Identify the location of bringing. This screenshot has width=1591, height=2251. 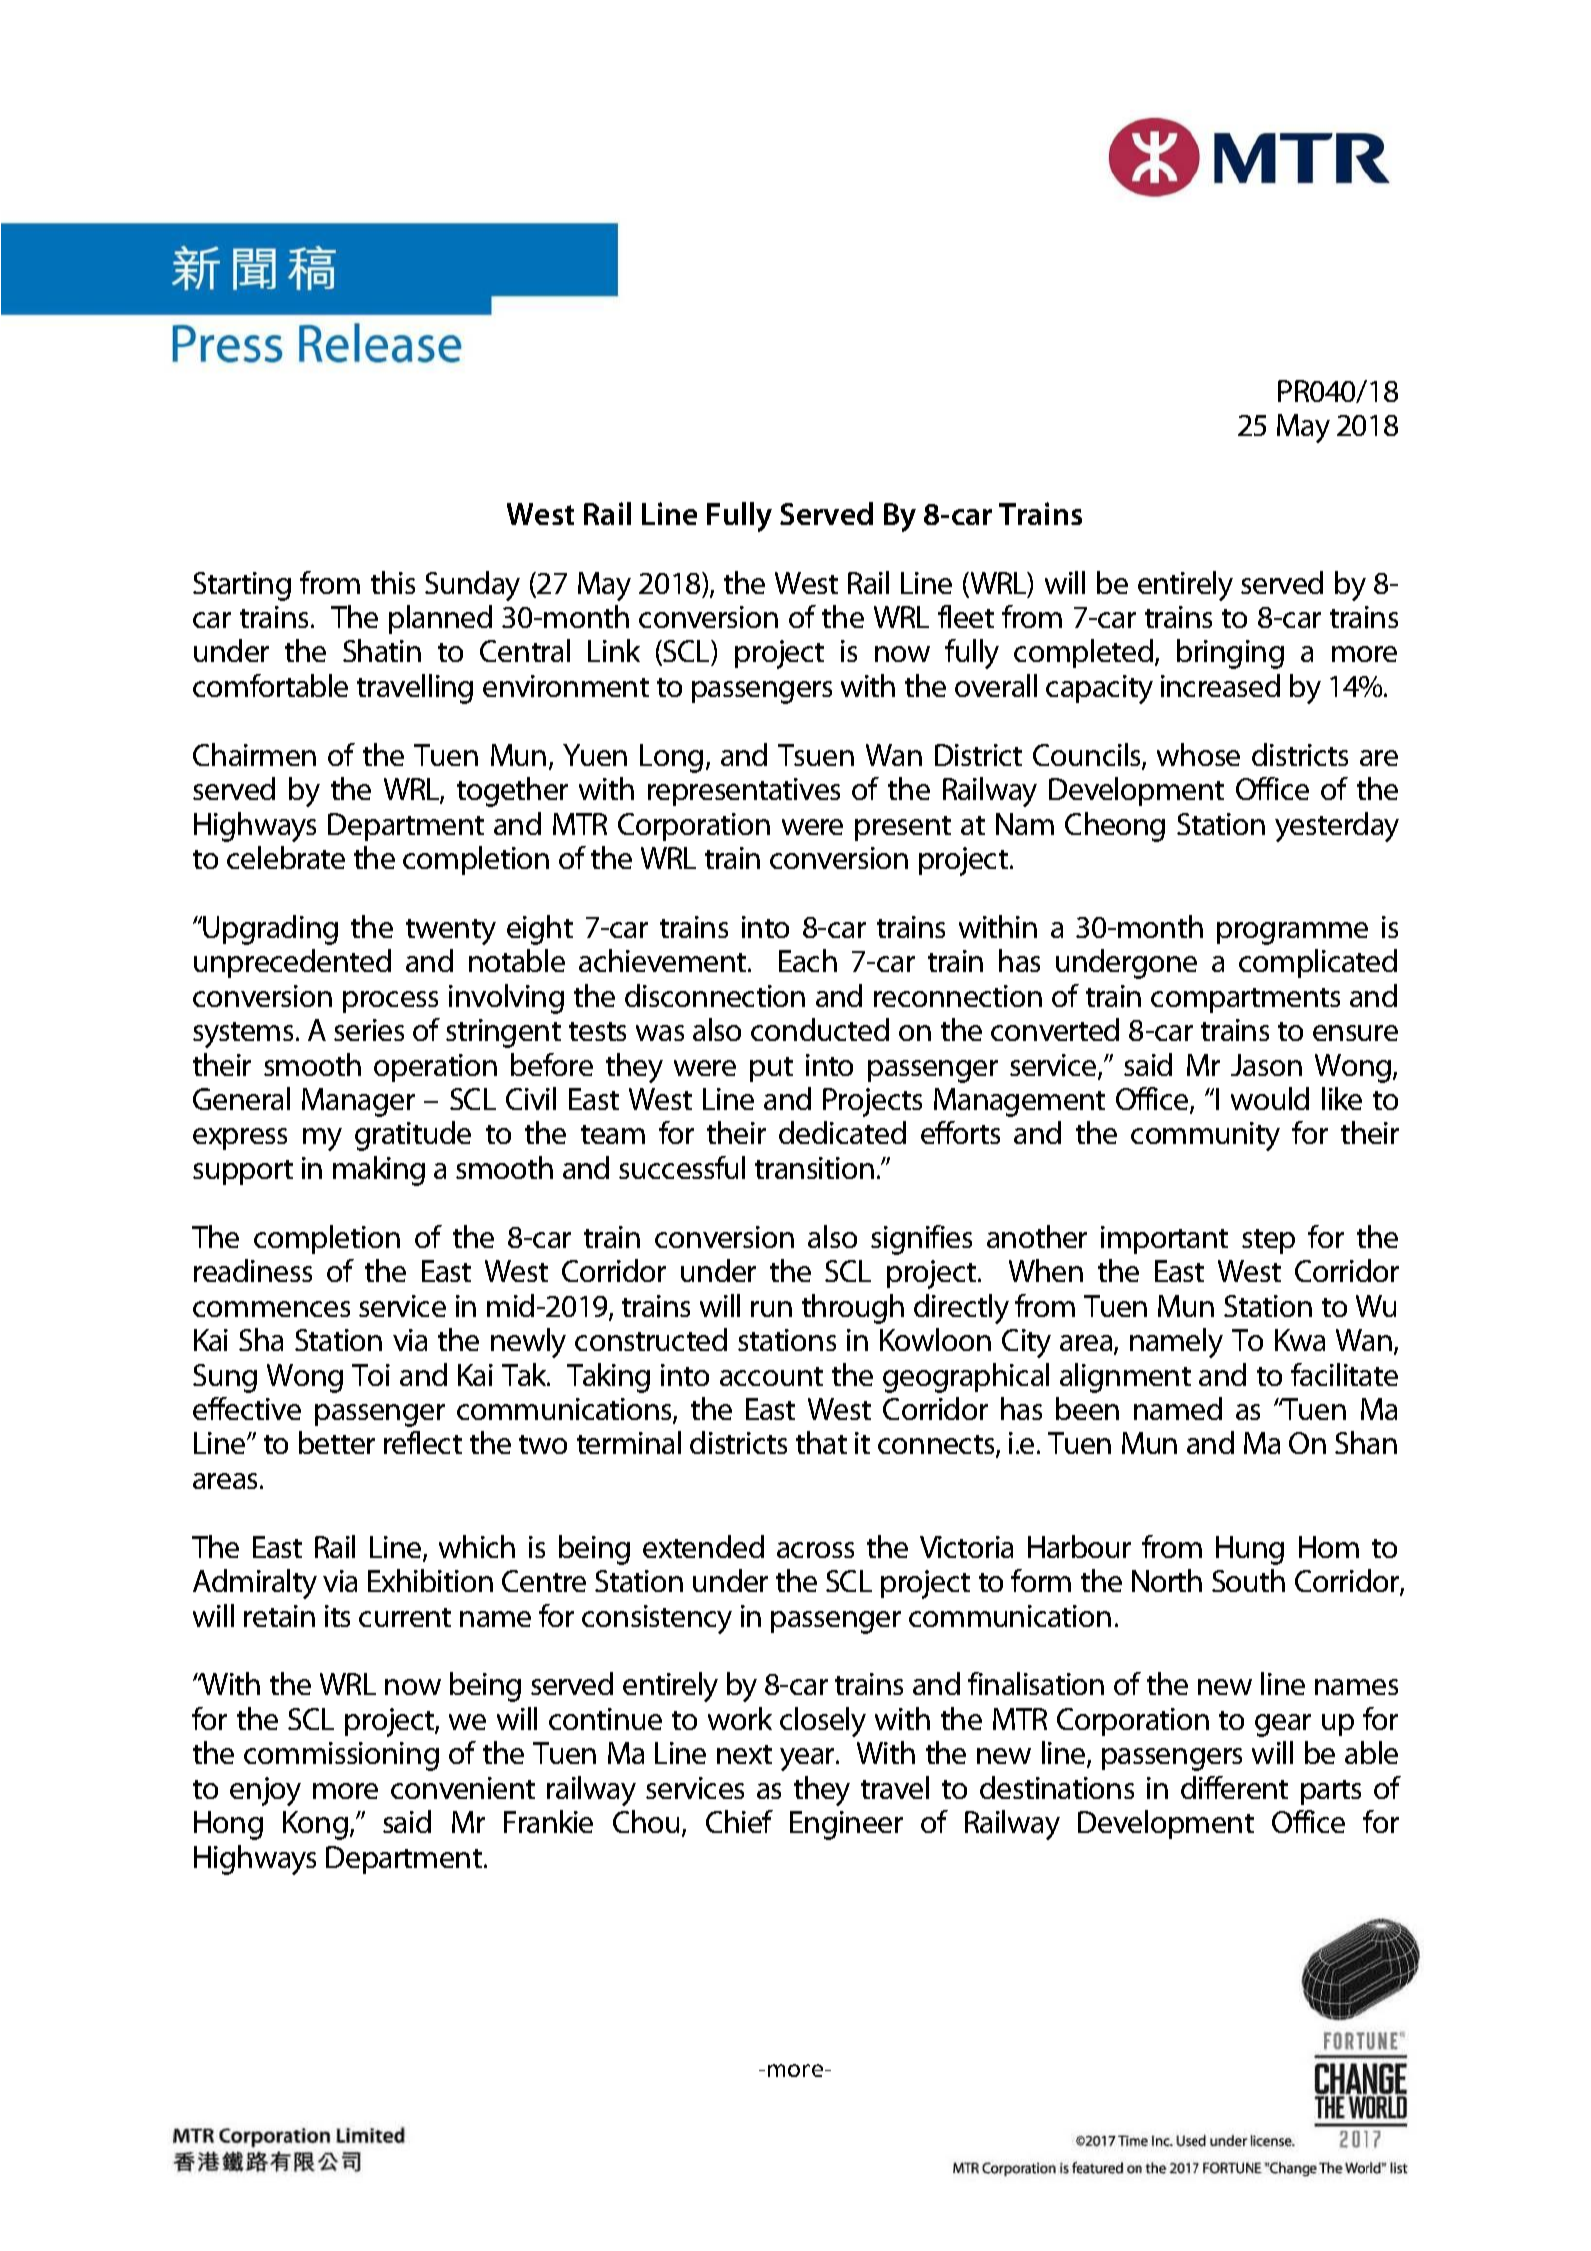
(1230, 654).
